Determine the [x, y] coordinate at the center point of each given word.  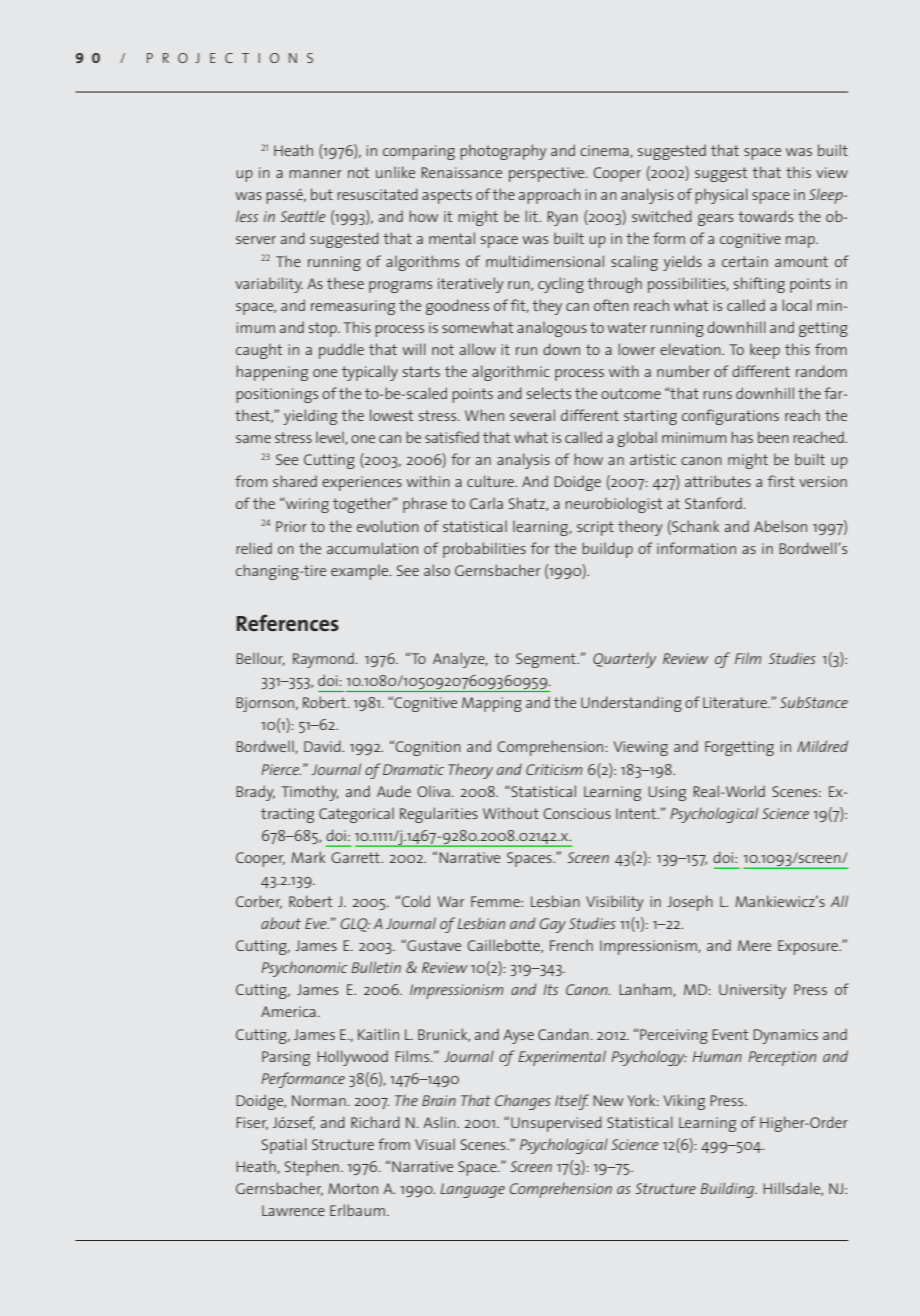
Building [728, 1190]
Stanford [713, 503]
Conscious [577, 813]
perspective [548, 174]
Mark [308, 857]
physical [721, 196]
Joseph [690, 903]
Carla [486, 503]
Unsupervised [556, 1124]
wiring [306, 505]
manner [315, 174]
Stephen [312, 1168]
